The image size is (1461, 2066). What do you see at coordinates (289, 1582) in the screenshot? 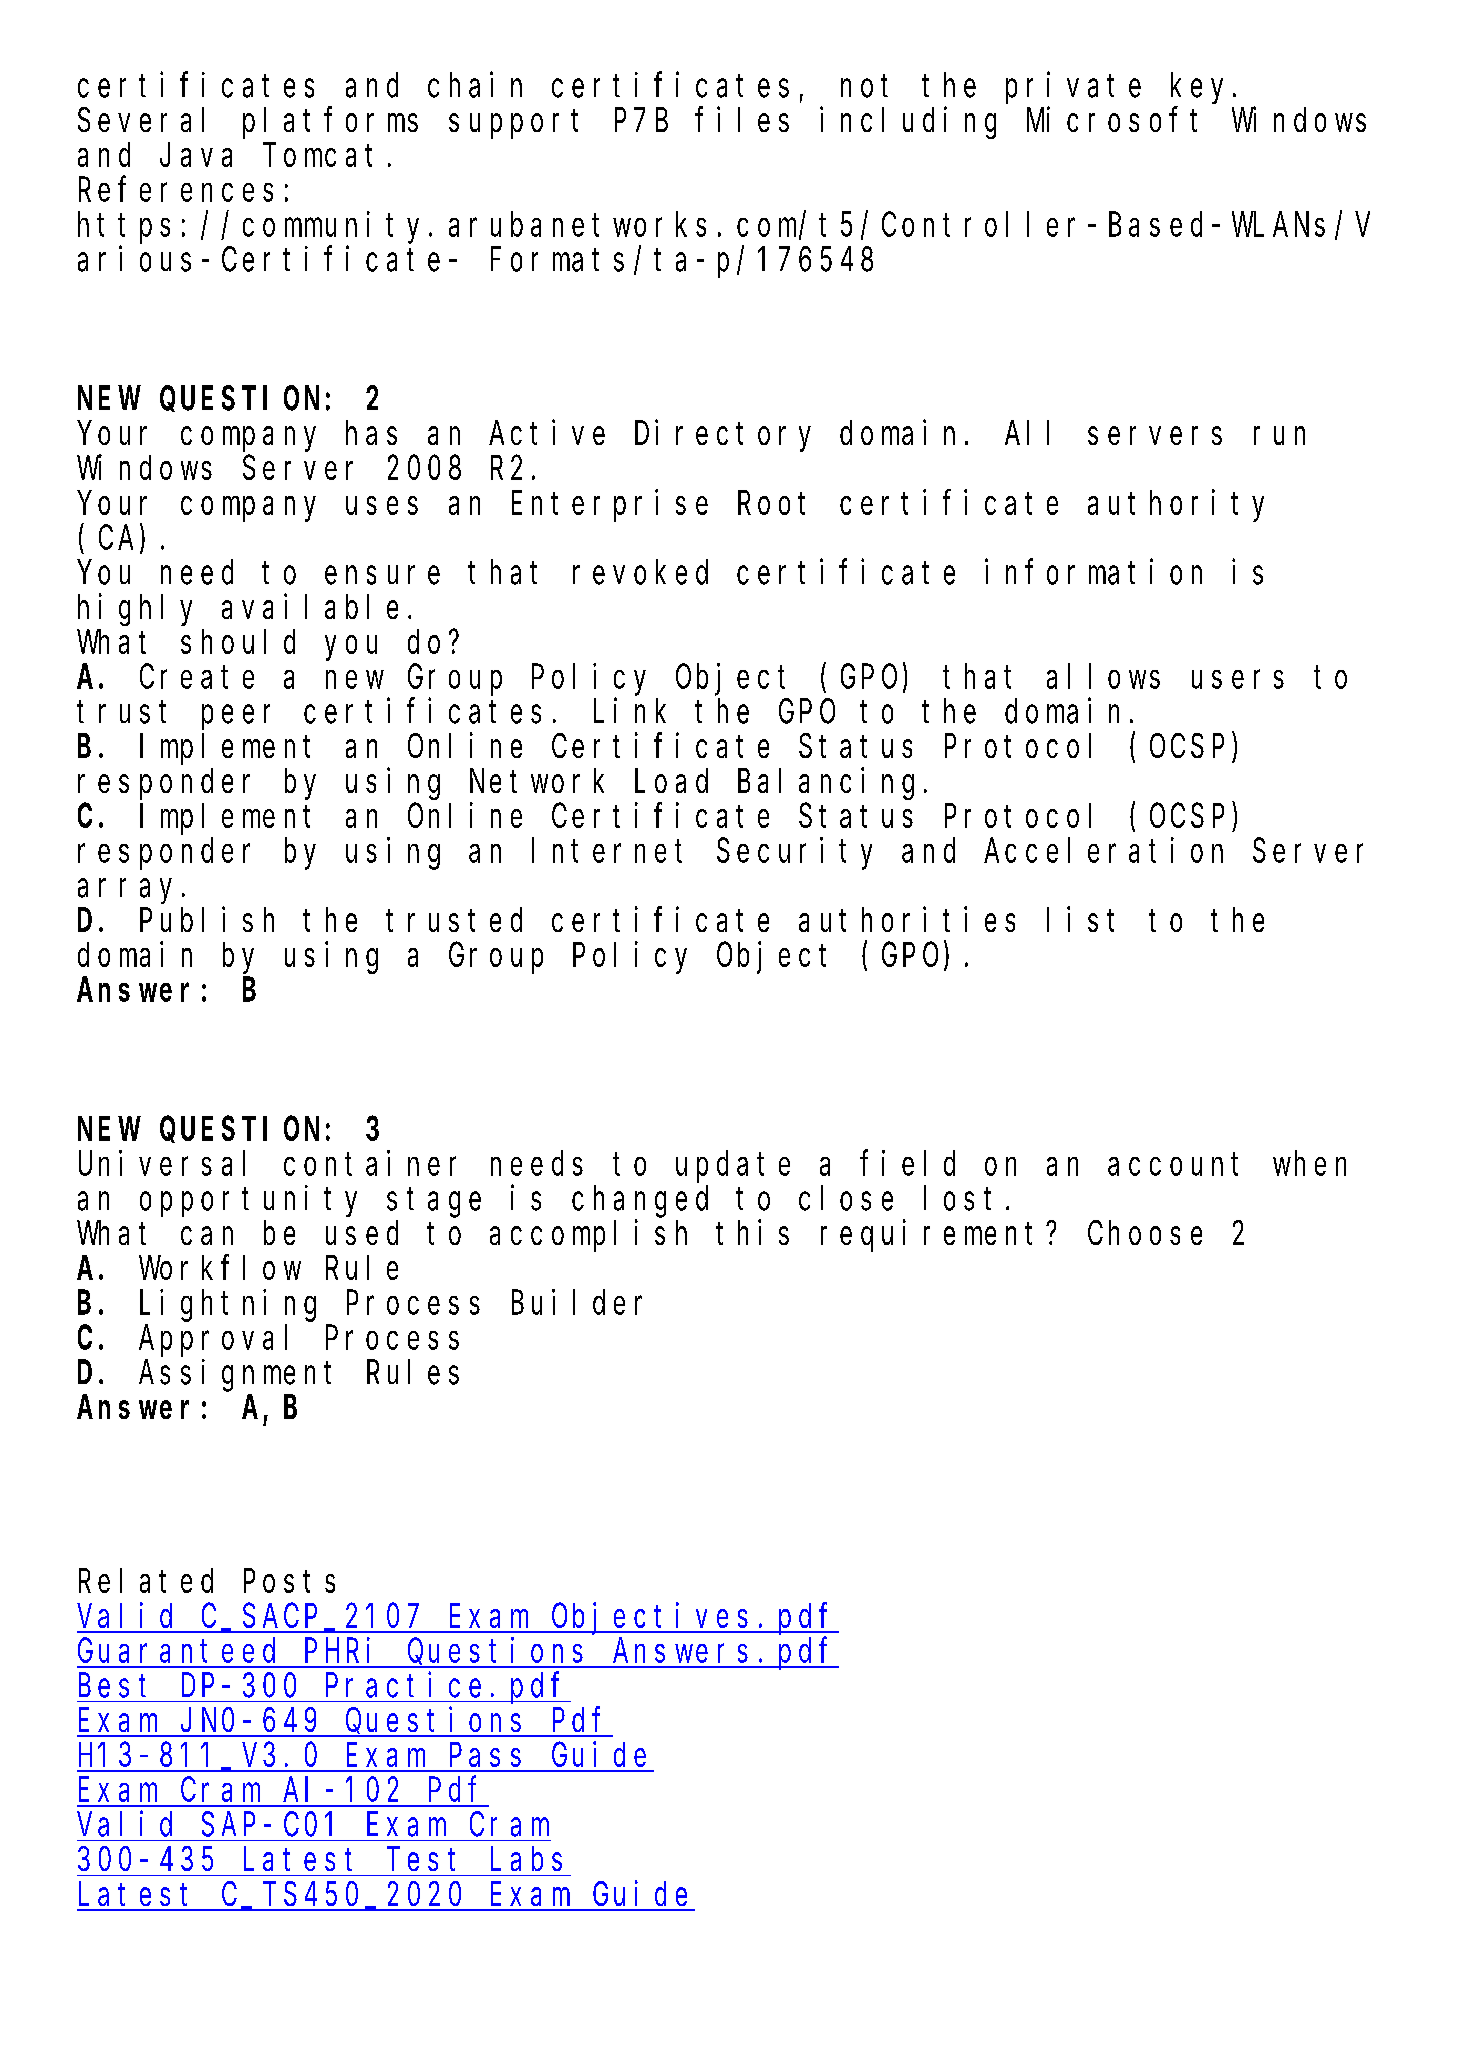
I see `Posts` at bounding box center [289, 1582].
